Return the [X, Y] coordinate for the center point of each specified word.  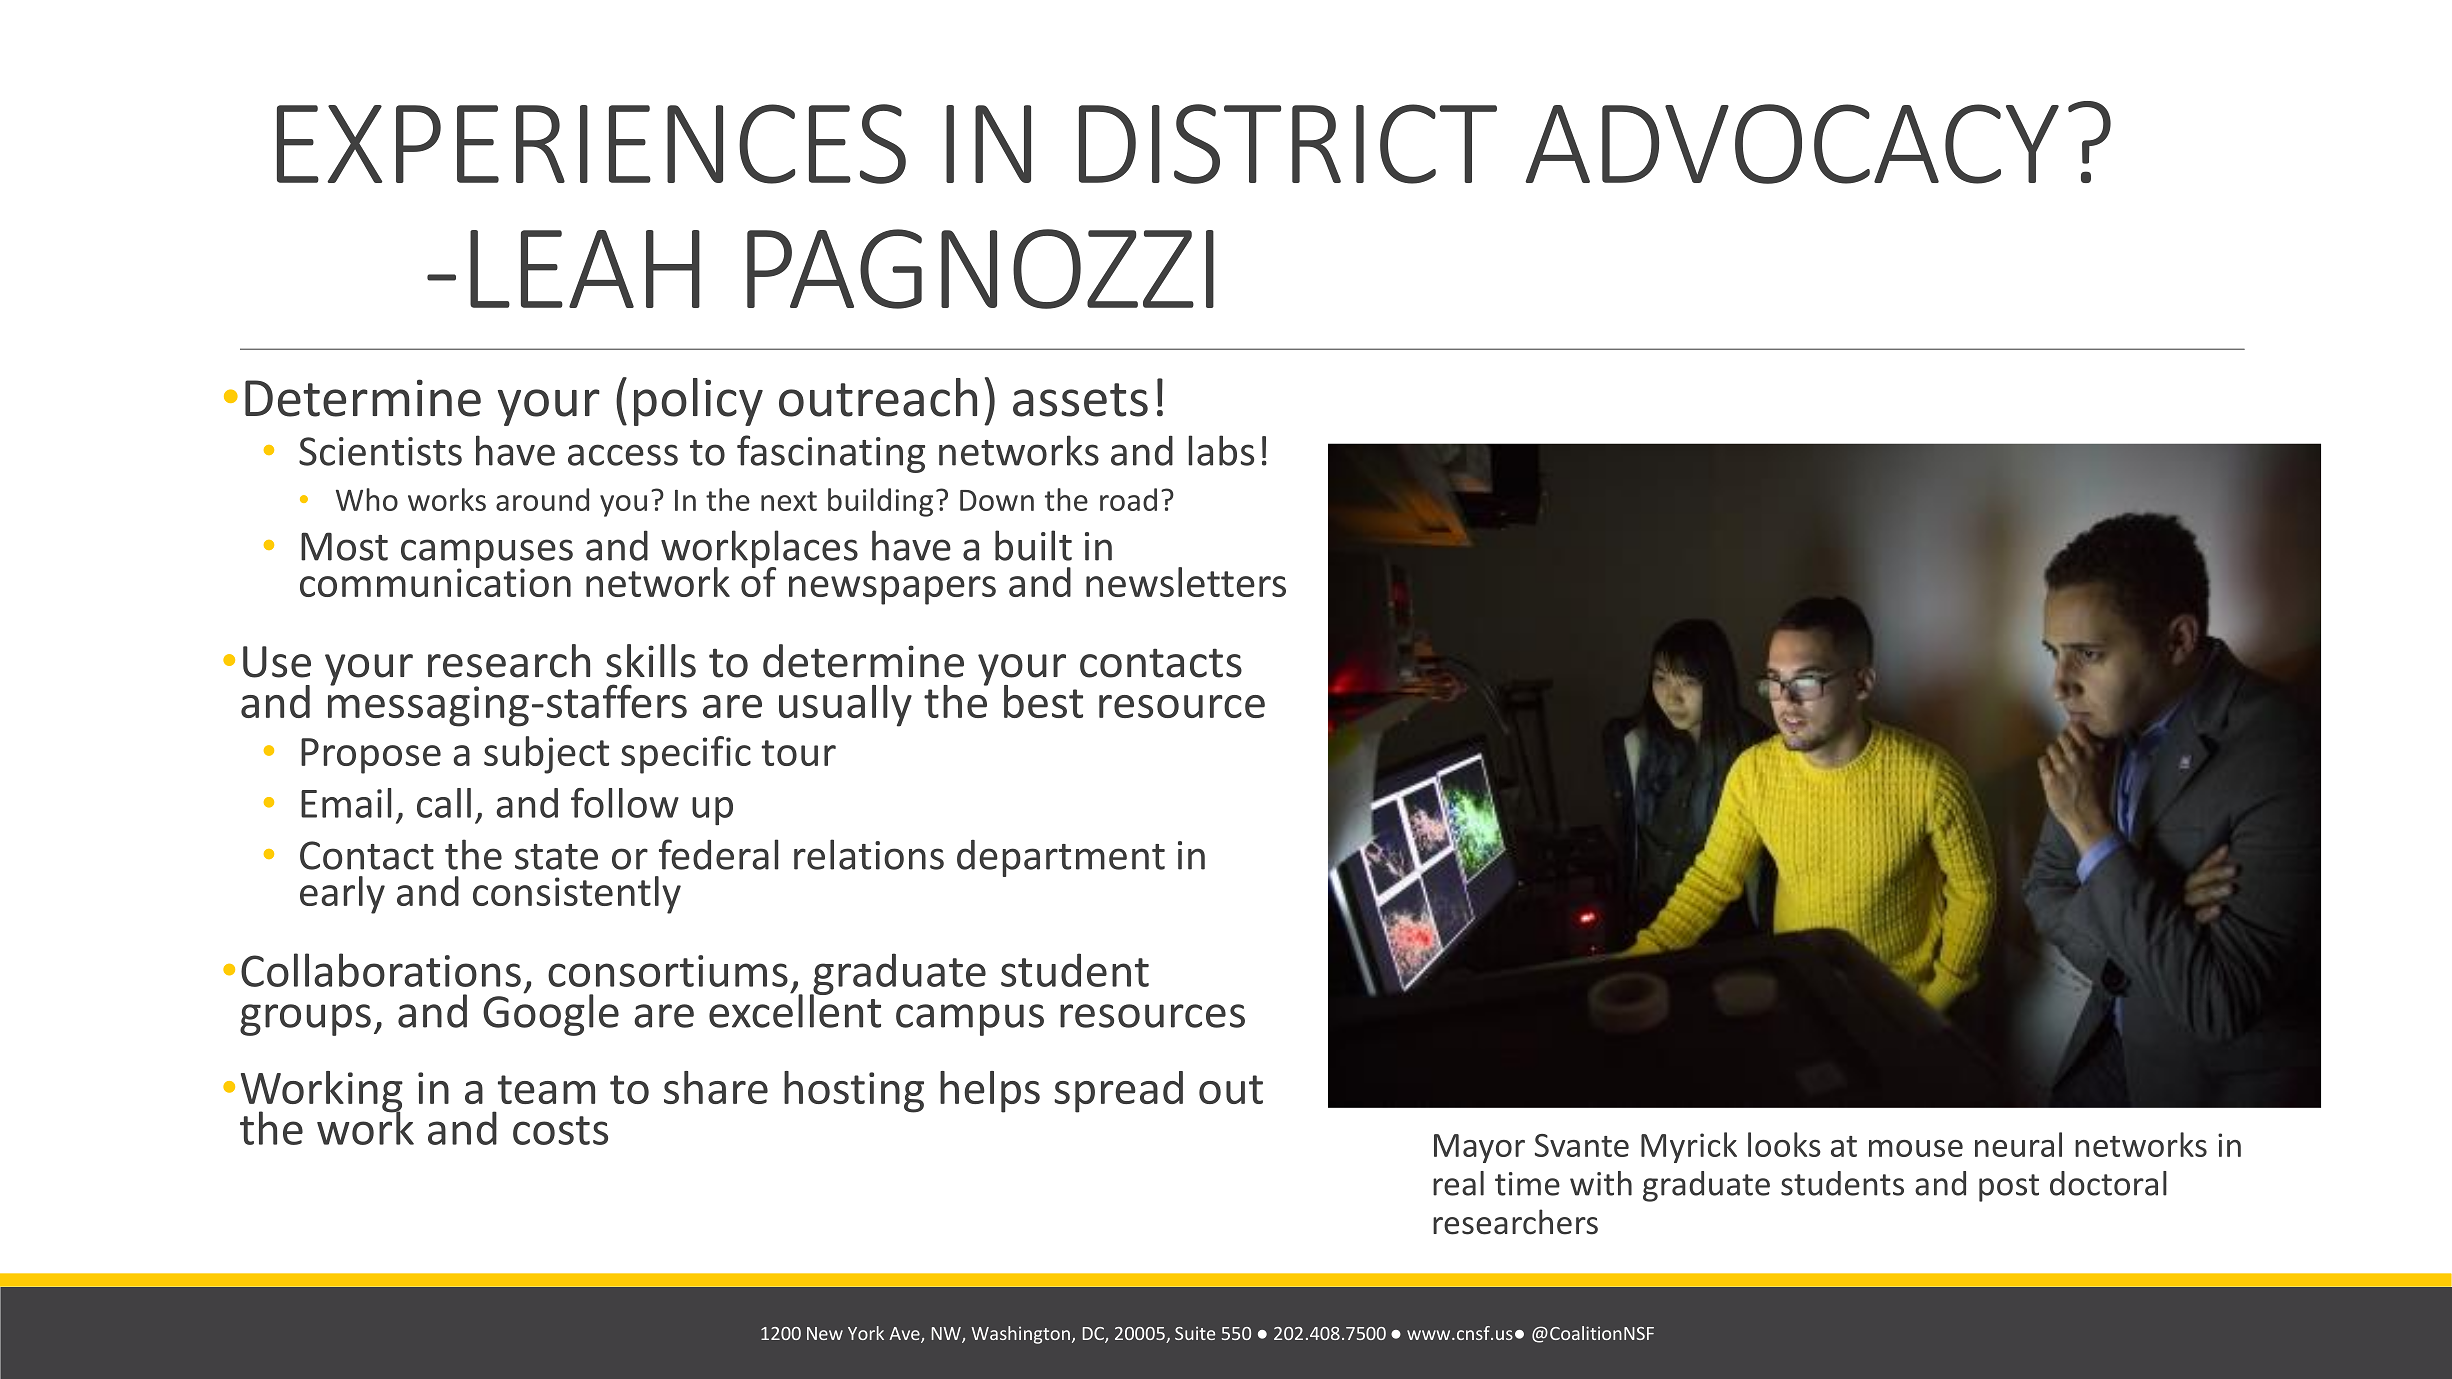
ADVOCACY [1792, 144]
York [866, 1333]
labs [1221, 450]
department [1061, 858]
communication [435, 581]
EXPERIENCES [591, 144]
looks [1784, 1144]
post [2009, 1188]
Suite [1195, 1333]
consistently [577, 895]
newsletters [1186, 582]
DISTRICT [1288, 144]
